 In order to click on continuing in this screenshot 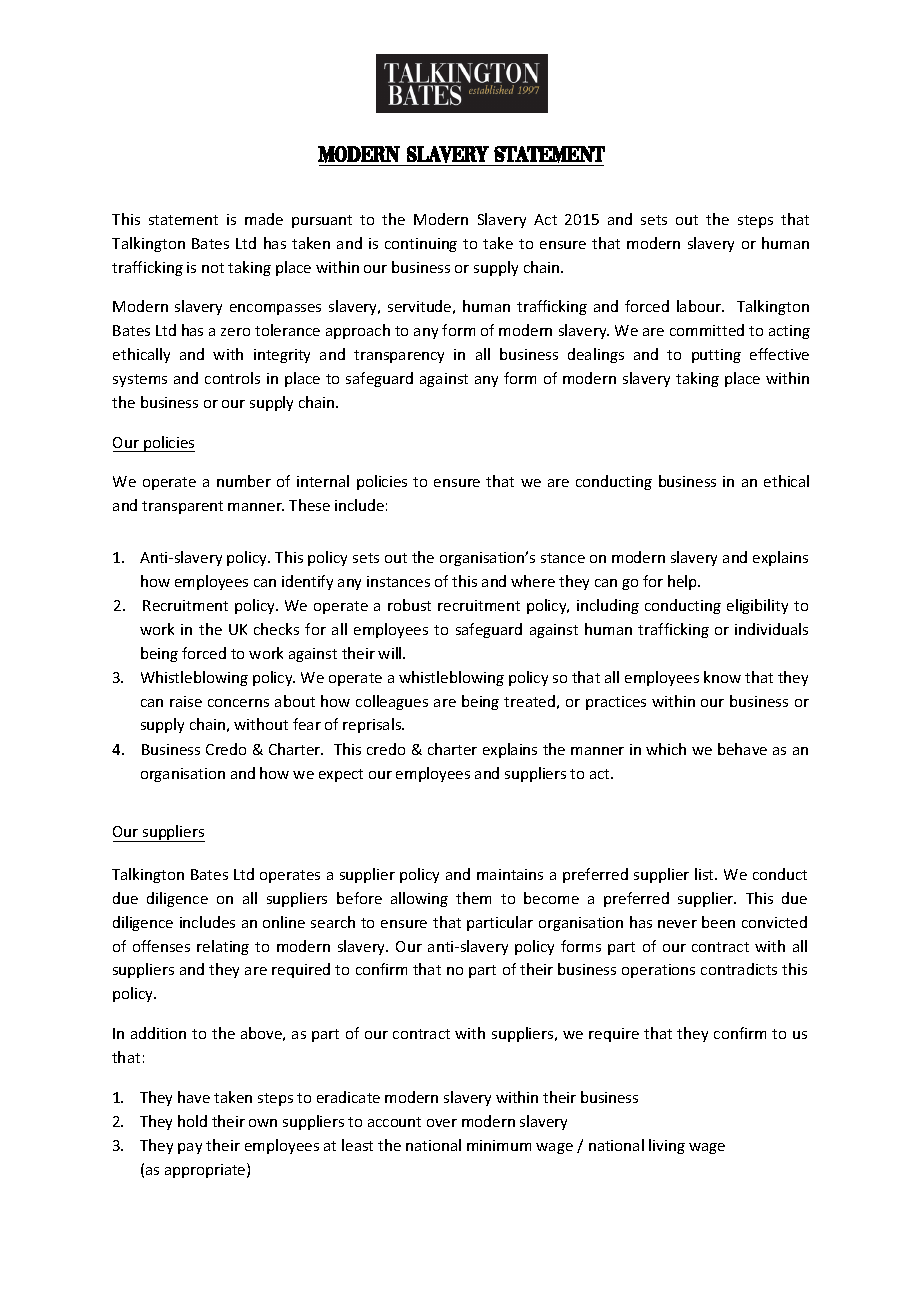, I will do `click(421, 245)`.
